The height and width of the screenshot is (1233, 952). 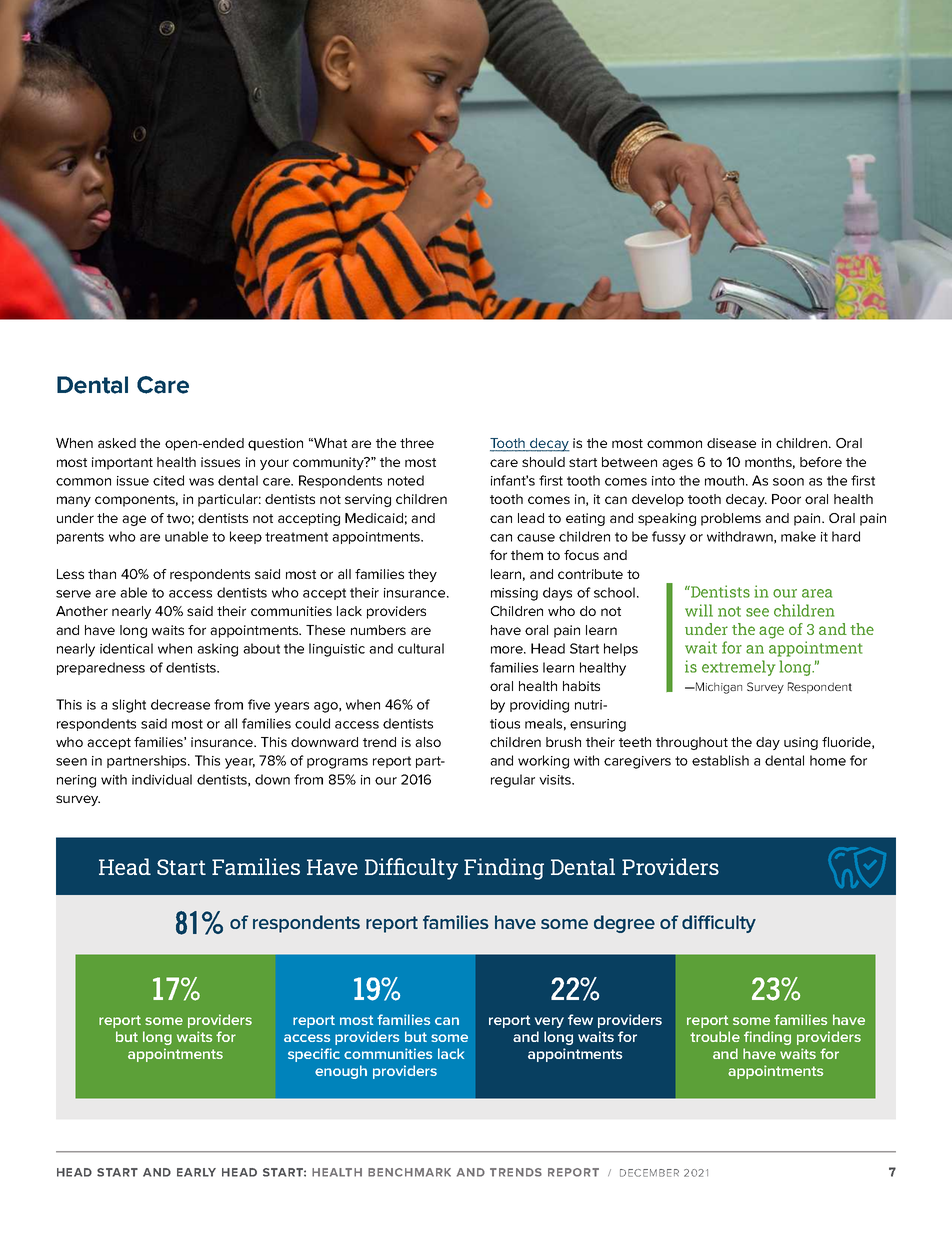 What do you see at coordinates (168, 480) in the screenshot?
I see `cited` at bounding box center [168, 480].
